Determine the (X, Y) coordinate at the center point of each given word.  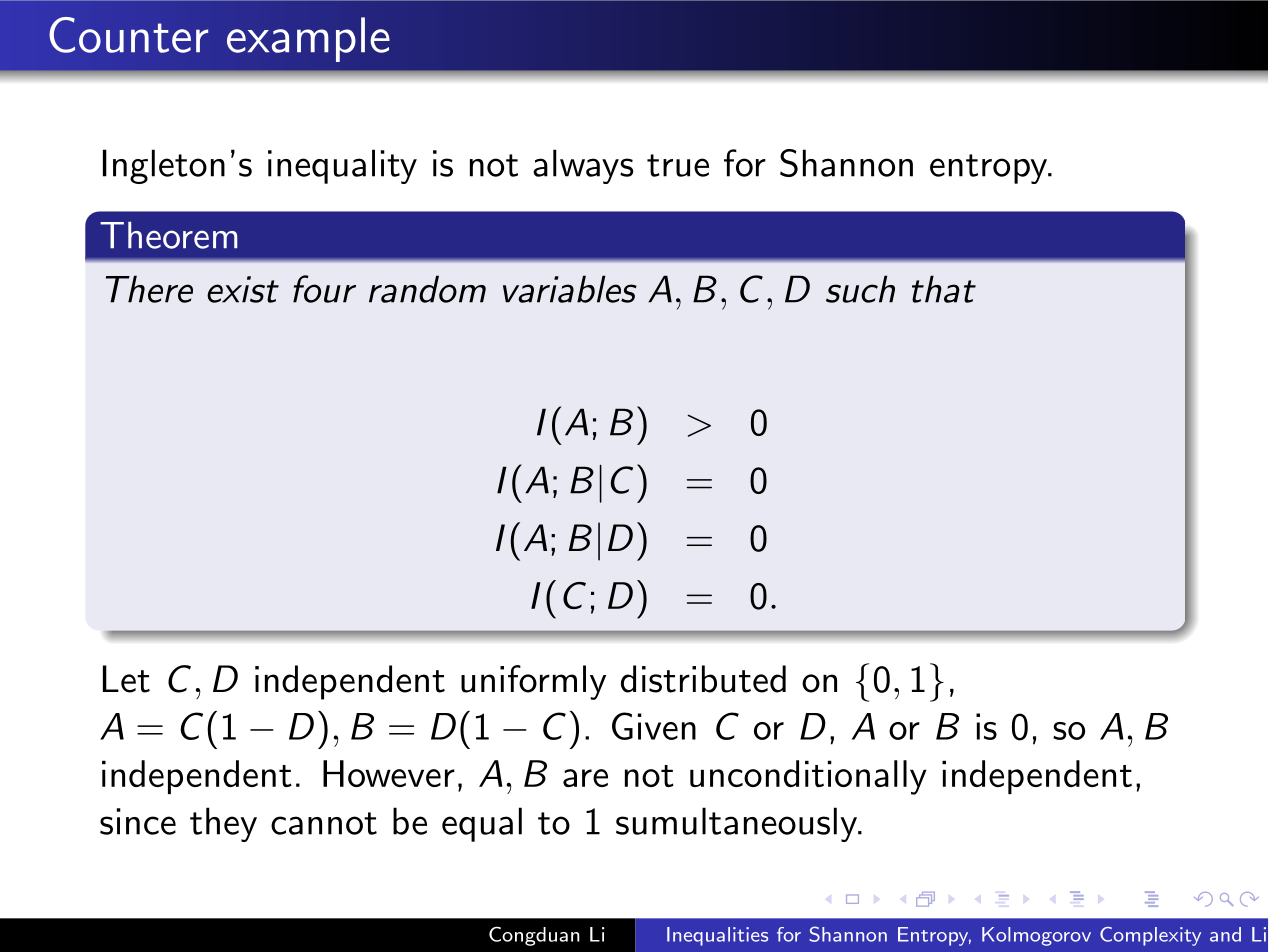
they (223, 824)
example (308, 39)
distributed (703, 679)
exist (243, 289)
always (583, 166)
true (678, 165)
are (585, 778)
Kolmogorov (1036, 936)
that (944, 289)
